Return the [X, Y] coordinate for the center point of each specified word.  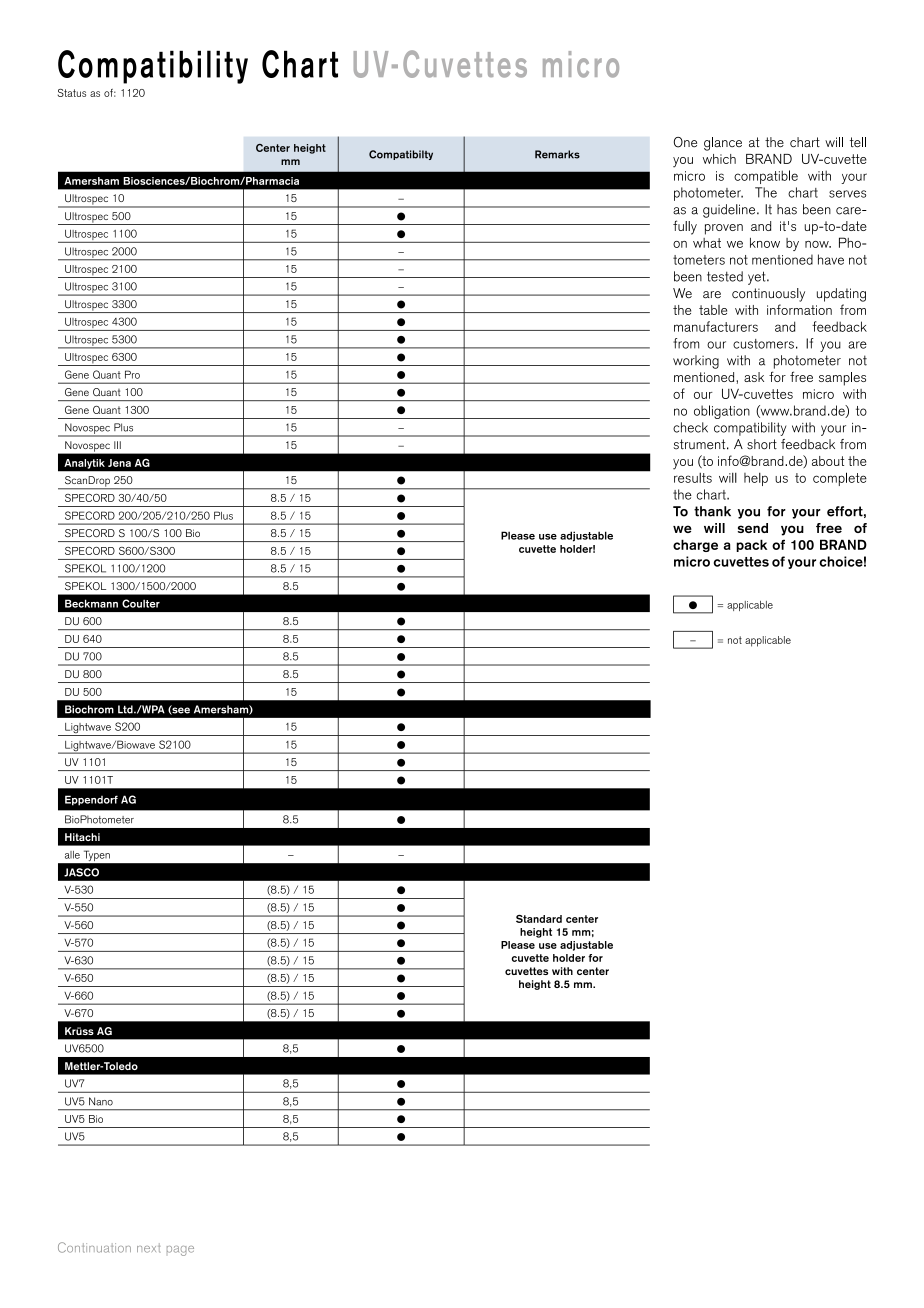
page [180, 1251]
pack [751, 545]
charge [695, 545]
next [149, 1248]
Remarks [557, 154]
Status [72, 93]
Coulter [141, 603]
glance [723, 144]
